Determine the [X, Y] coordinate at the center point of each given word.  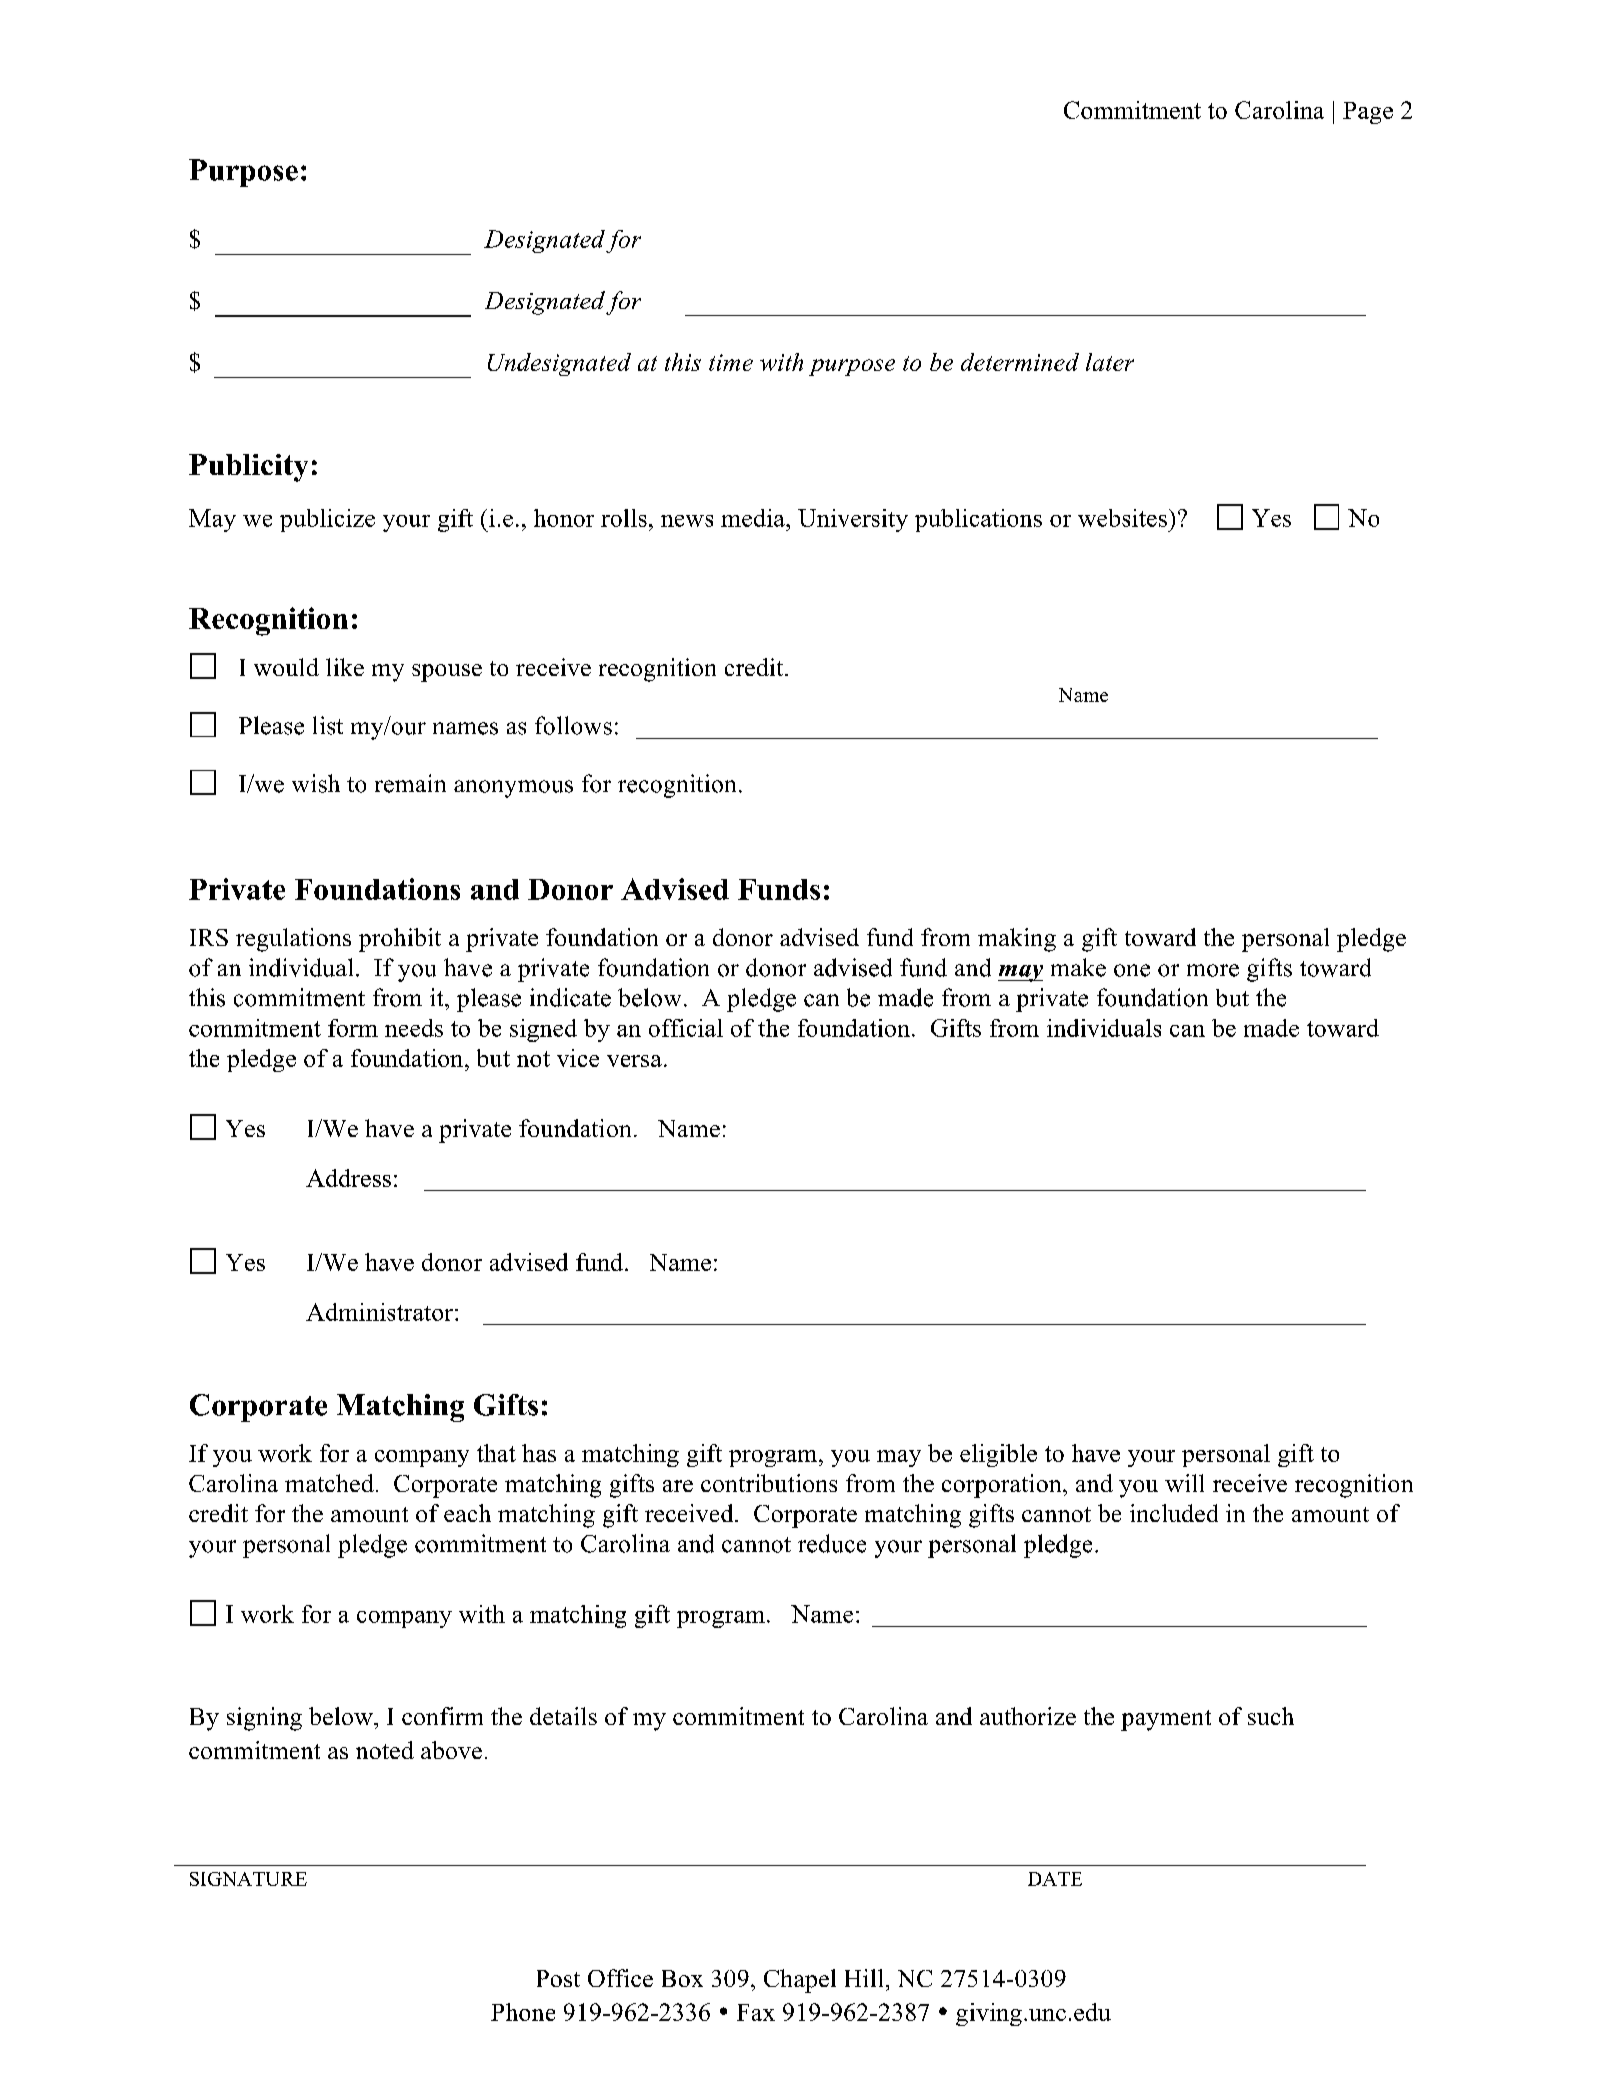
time [731, 362]
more [1213, 970]
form [353, 1028]
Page [1368, 113]
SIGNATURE [248, 1879]
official [686, 1028]
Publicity [248, 468]
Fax [756, 2012]
